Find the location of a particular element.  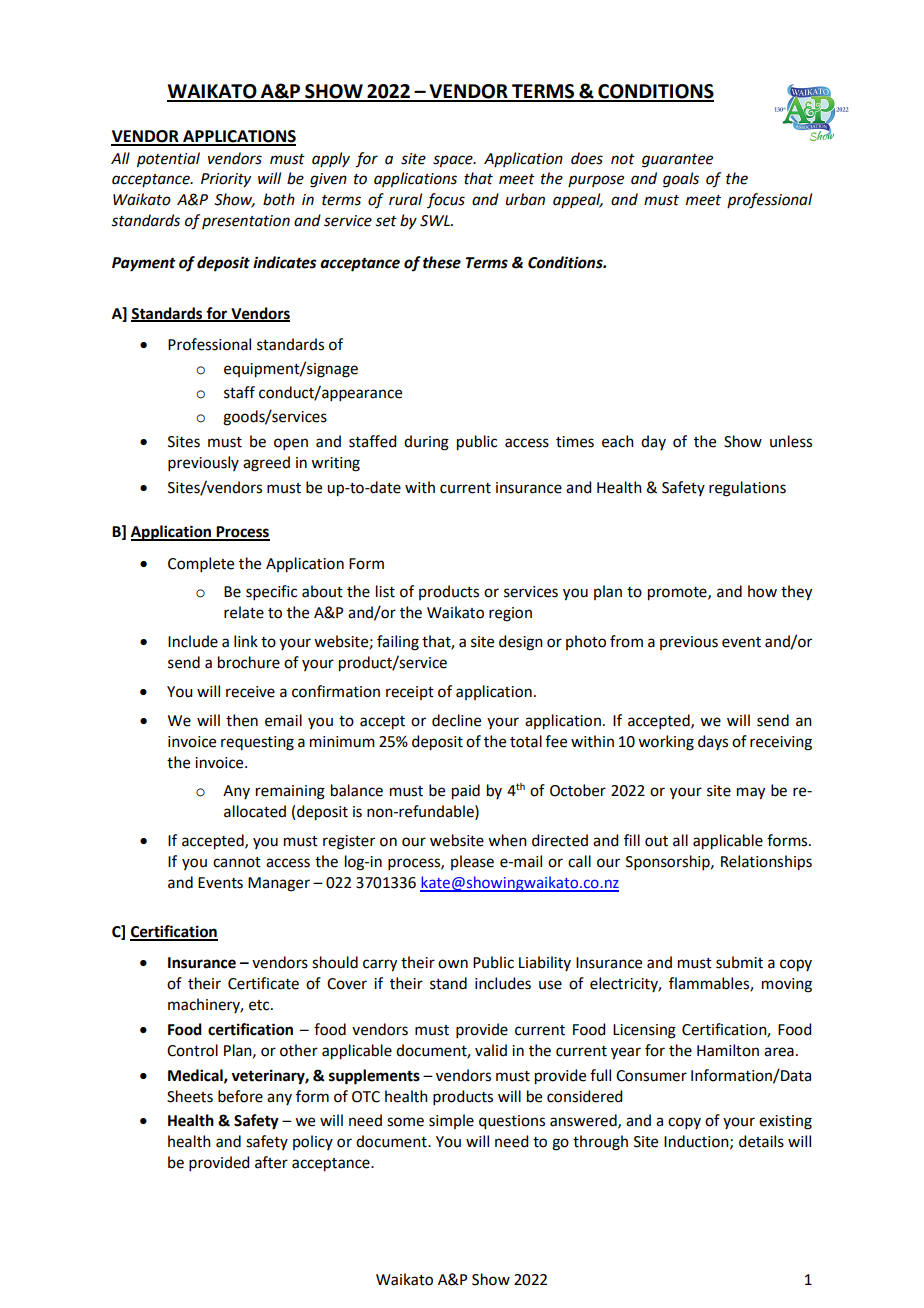

agreed is located at coordinates (266, 464).
